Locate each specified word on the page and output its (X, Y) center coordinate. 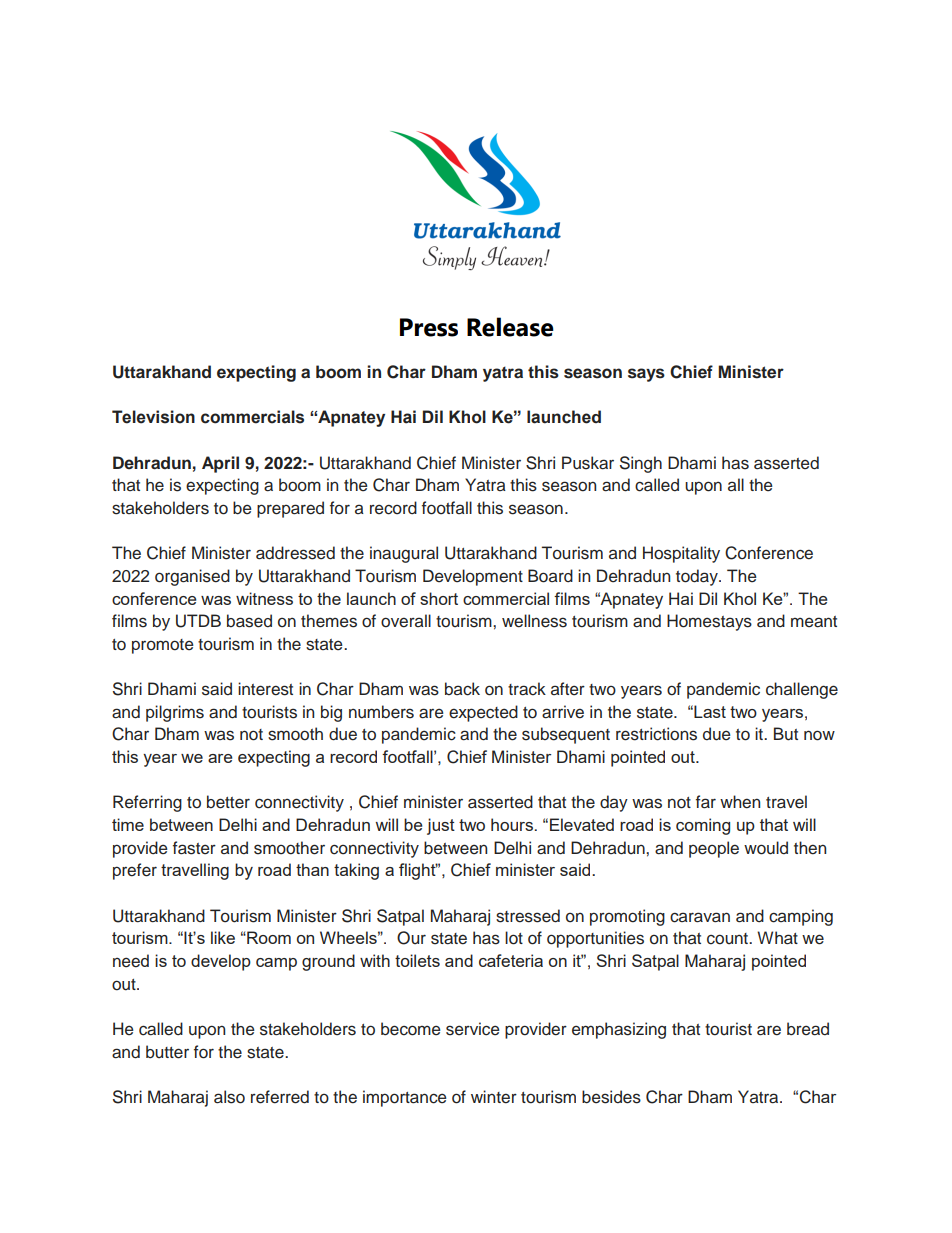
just (441, 826)
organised (192, 577)
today (698, 577)
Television (153, 417)
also (229, 1097)
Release (510, 327)
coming (703, 826)
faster (194, 848)
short (439, 598)
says (646, 375)
